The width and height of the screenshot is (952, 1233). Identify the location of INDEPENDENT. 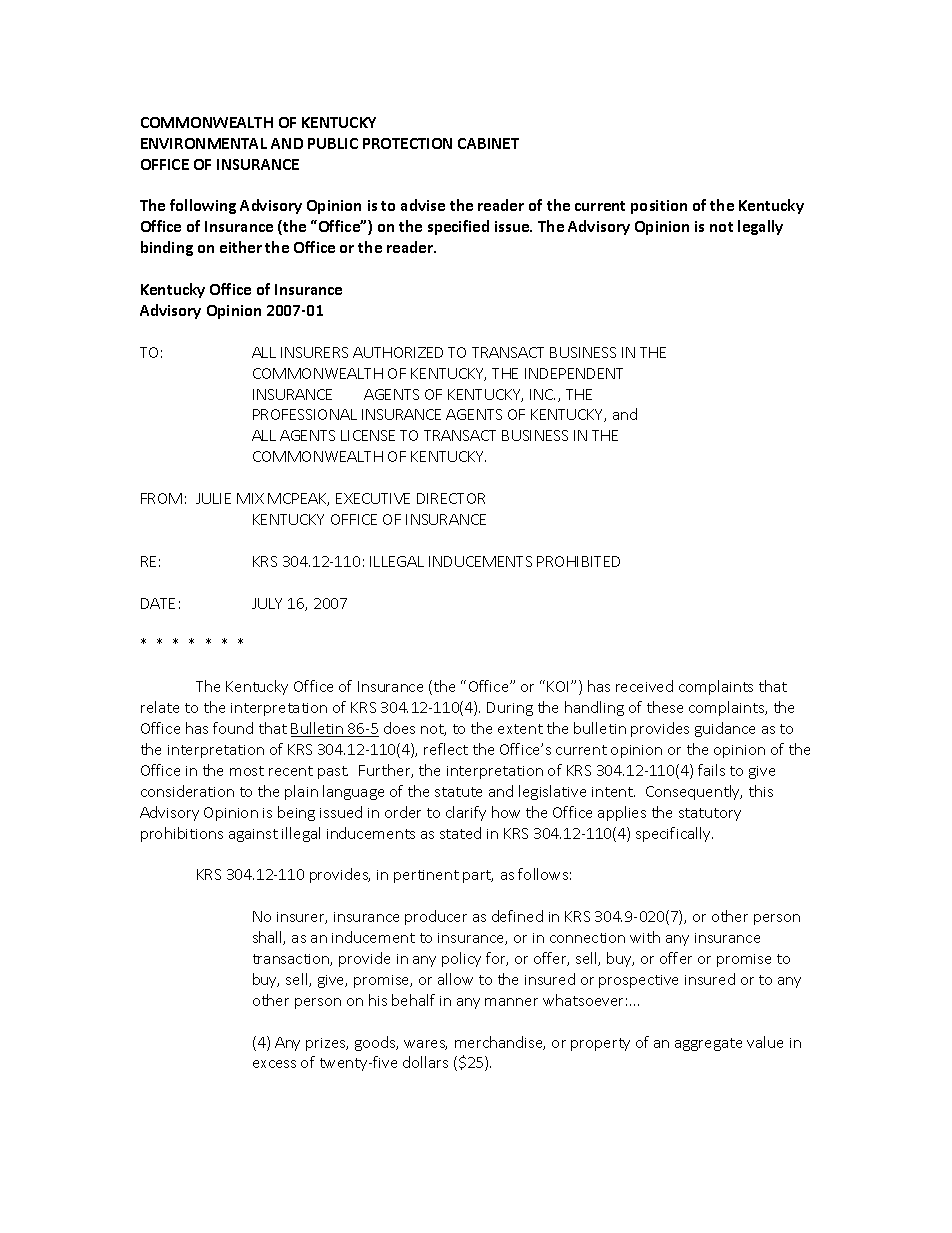
(574, 373).
